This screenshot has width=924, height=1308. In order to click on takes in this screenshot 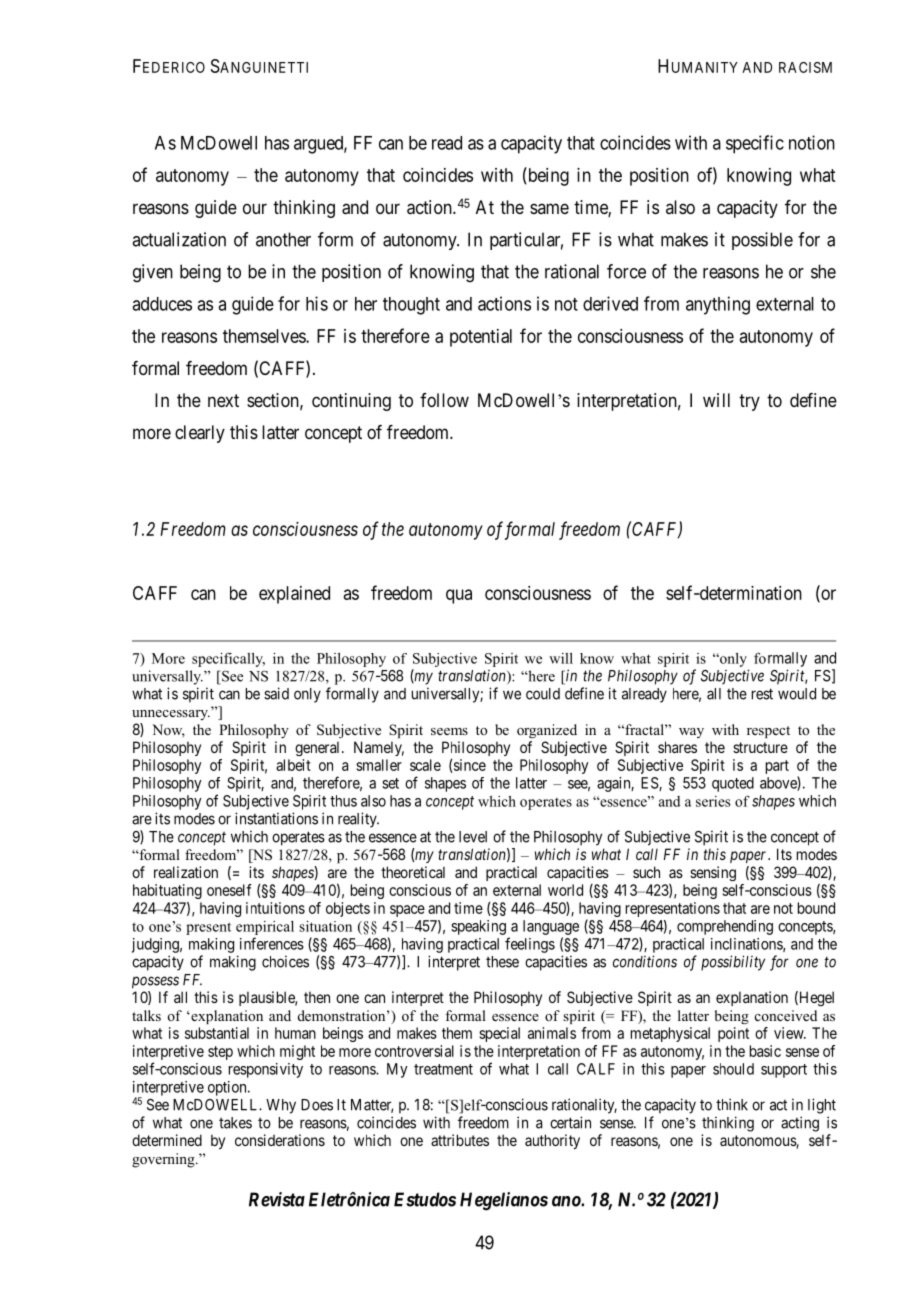, I will do `click(235, 1123)`.
